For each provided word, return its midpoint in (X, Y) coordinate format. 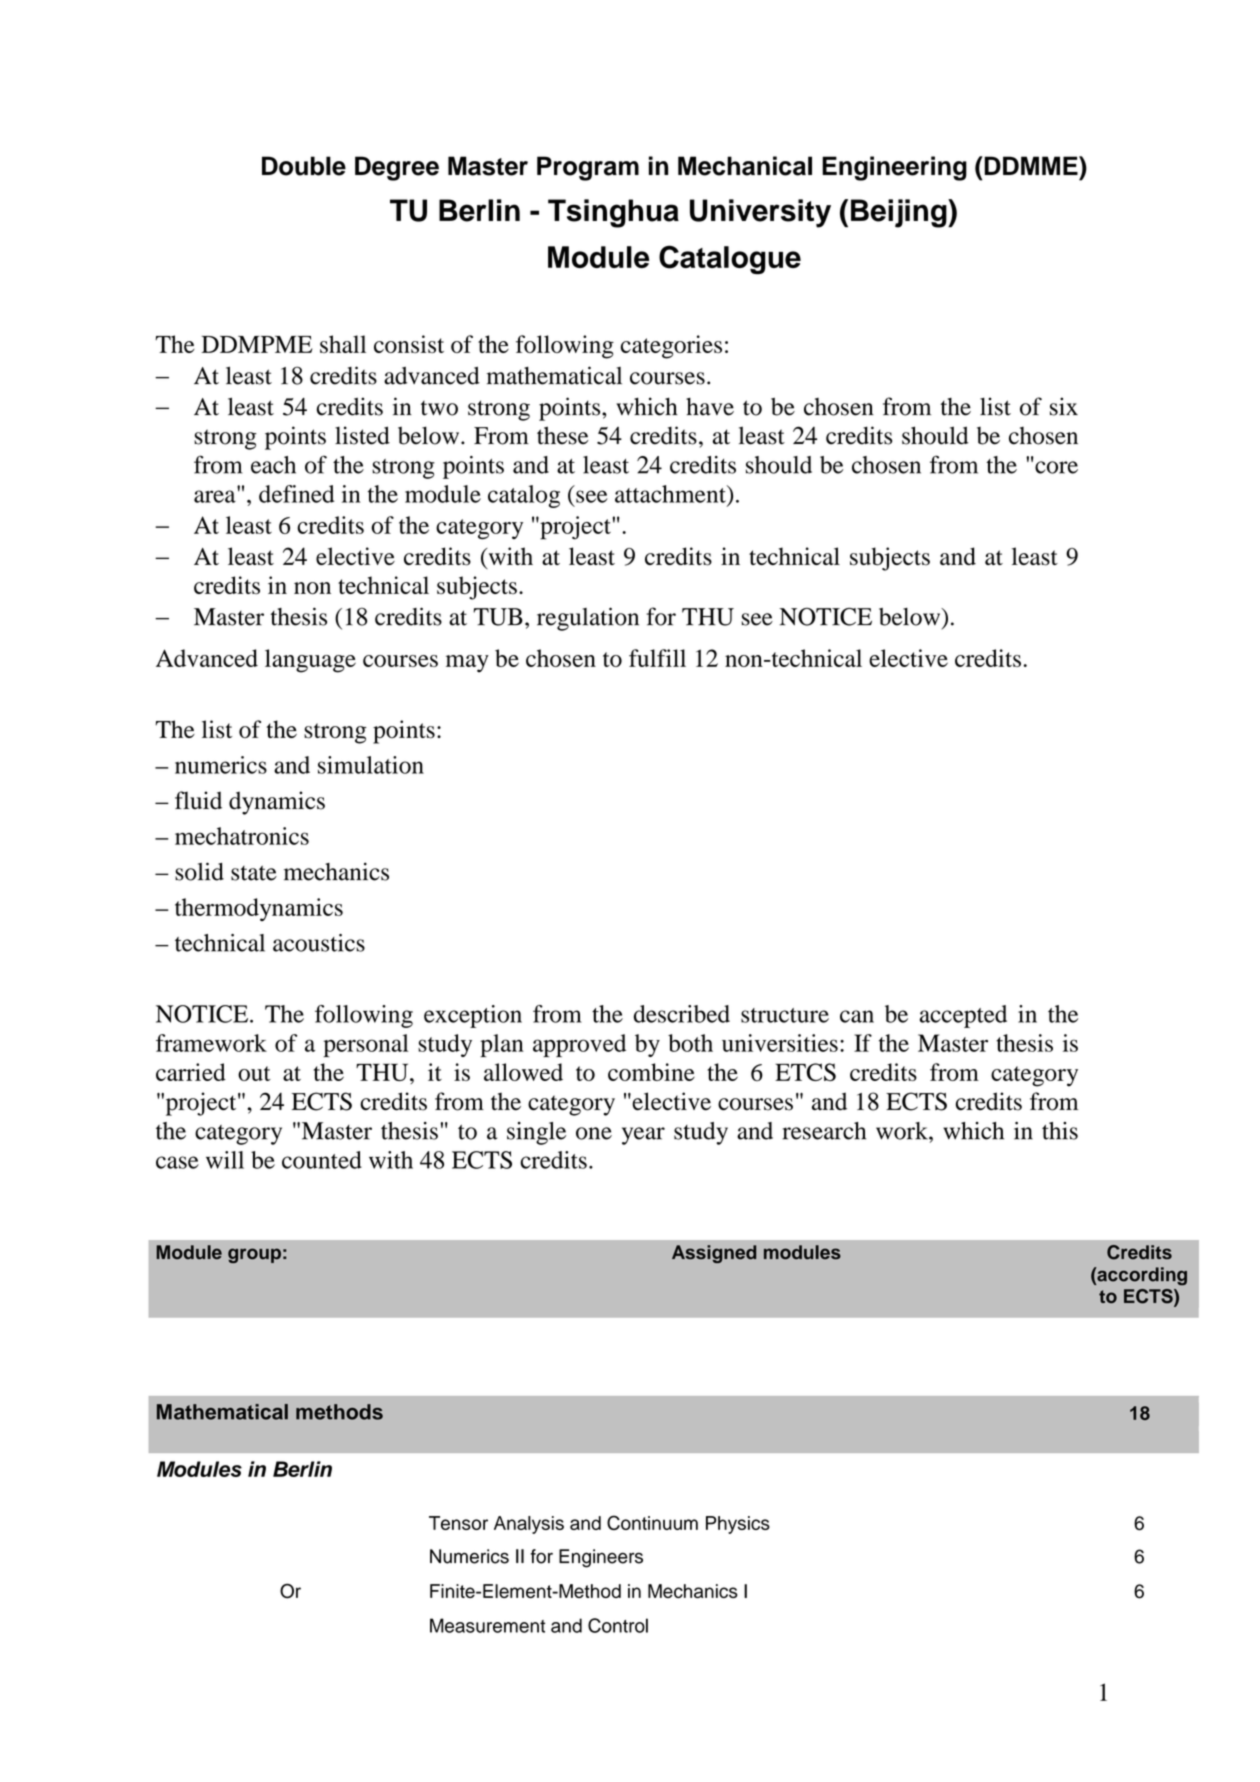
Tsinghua (613, 213)
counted (322, 1160)
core (1056, 467)
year (643, 1136)
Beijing (900, 213)
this (1060, 1131)
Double (304, 166)
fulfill (657, 658)
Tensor (458, 1523)
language (310, 661)
